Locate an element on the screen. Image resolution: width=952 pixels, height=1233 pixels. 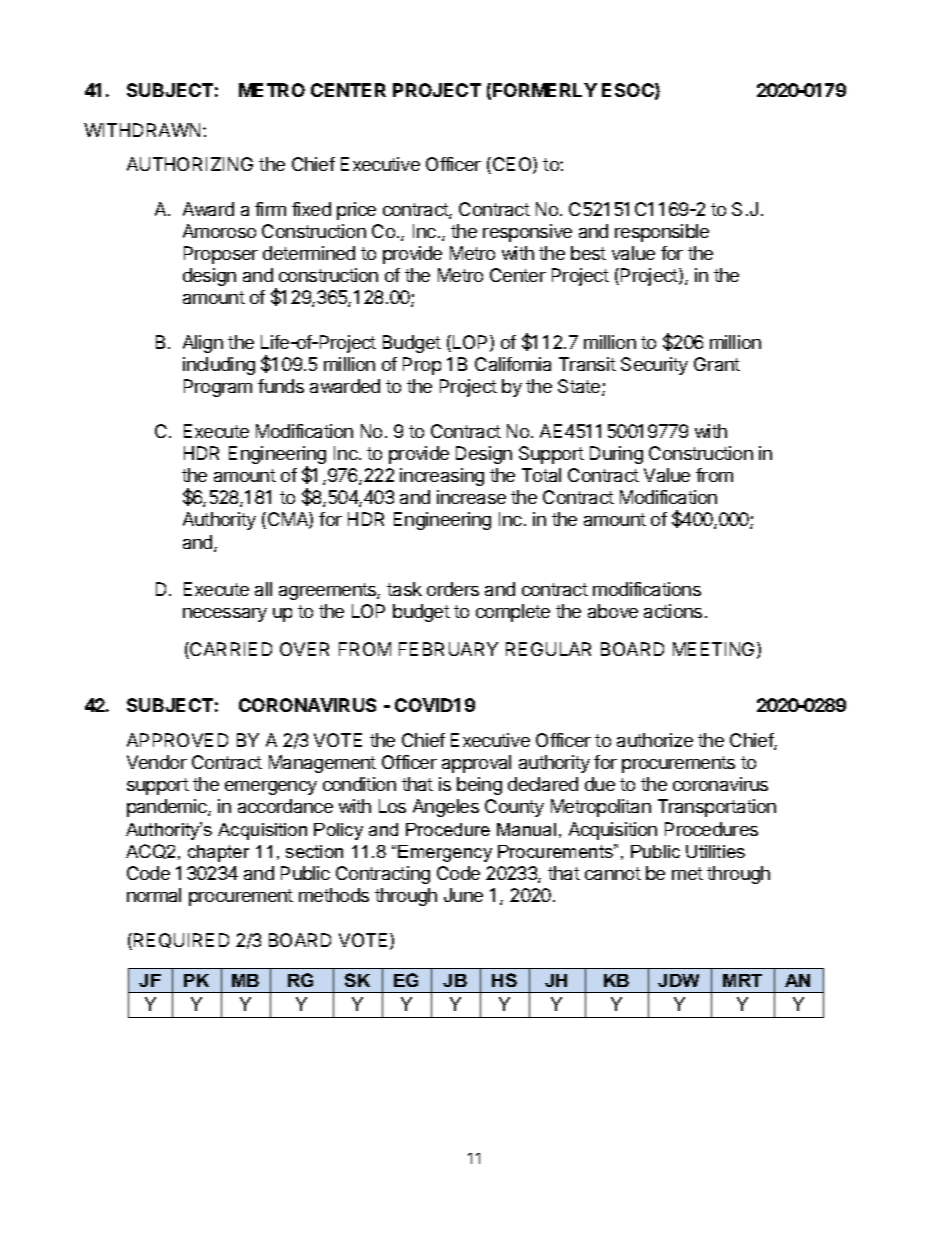
Program is located at coordinates (218, 388).
